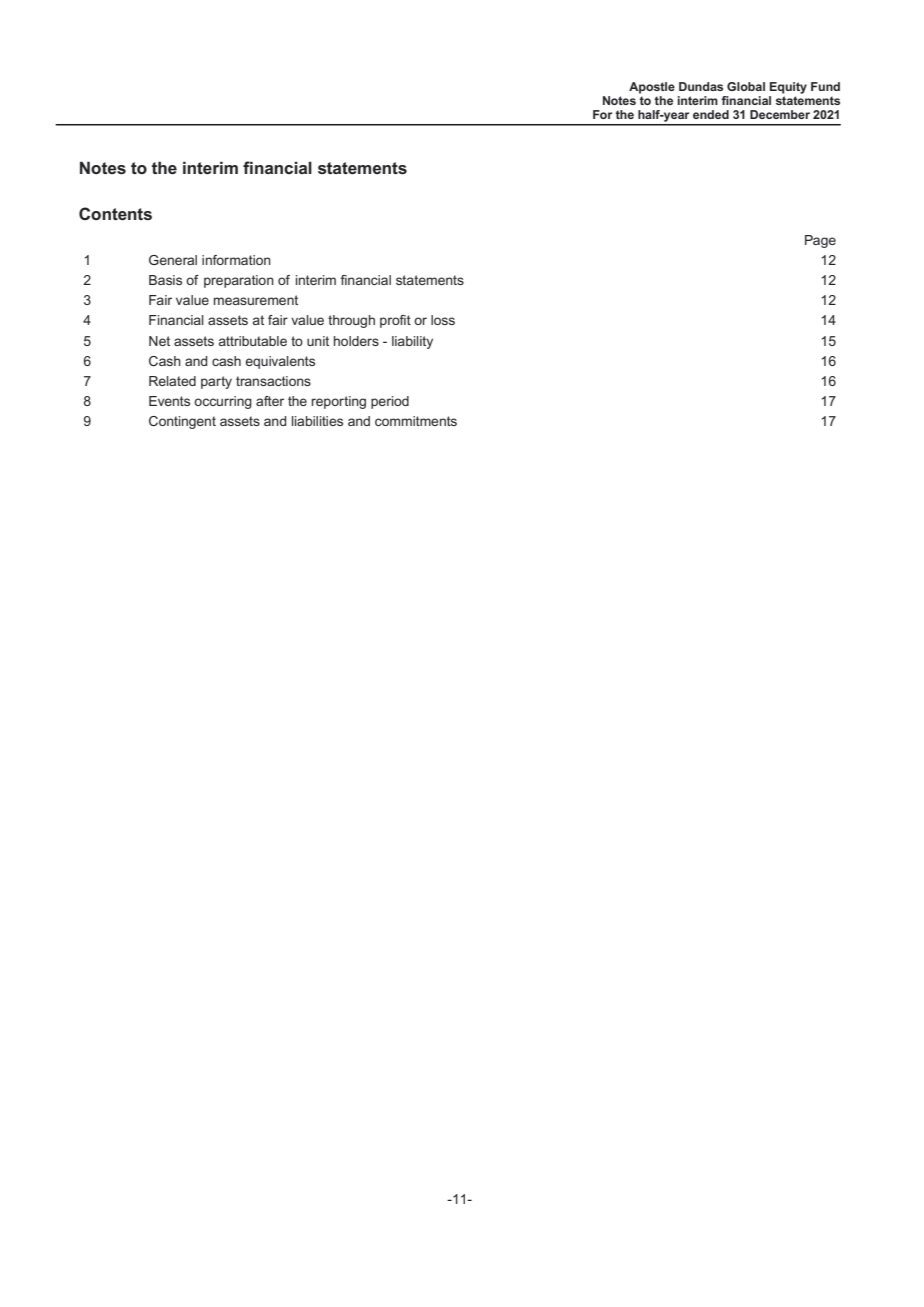  I want to click on Global, so click(746, 86).
